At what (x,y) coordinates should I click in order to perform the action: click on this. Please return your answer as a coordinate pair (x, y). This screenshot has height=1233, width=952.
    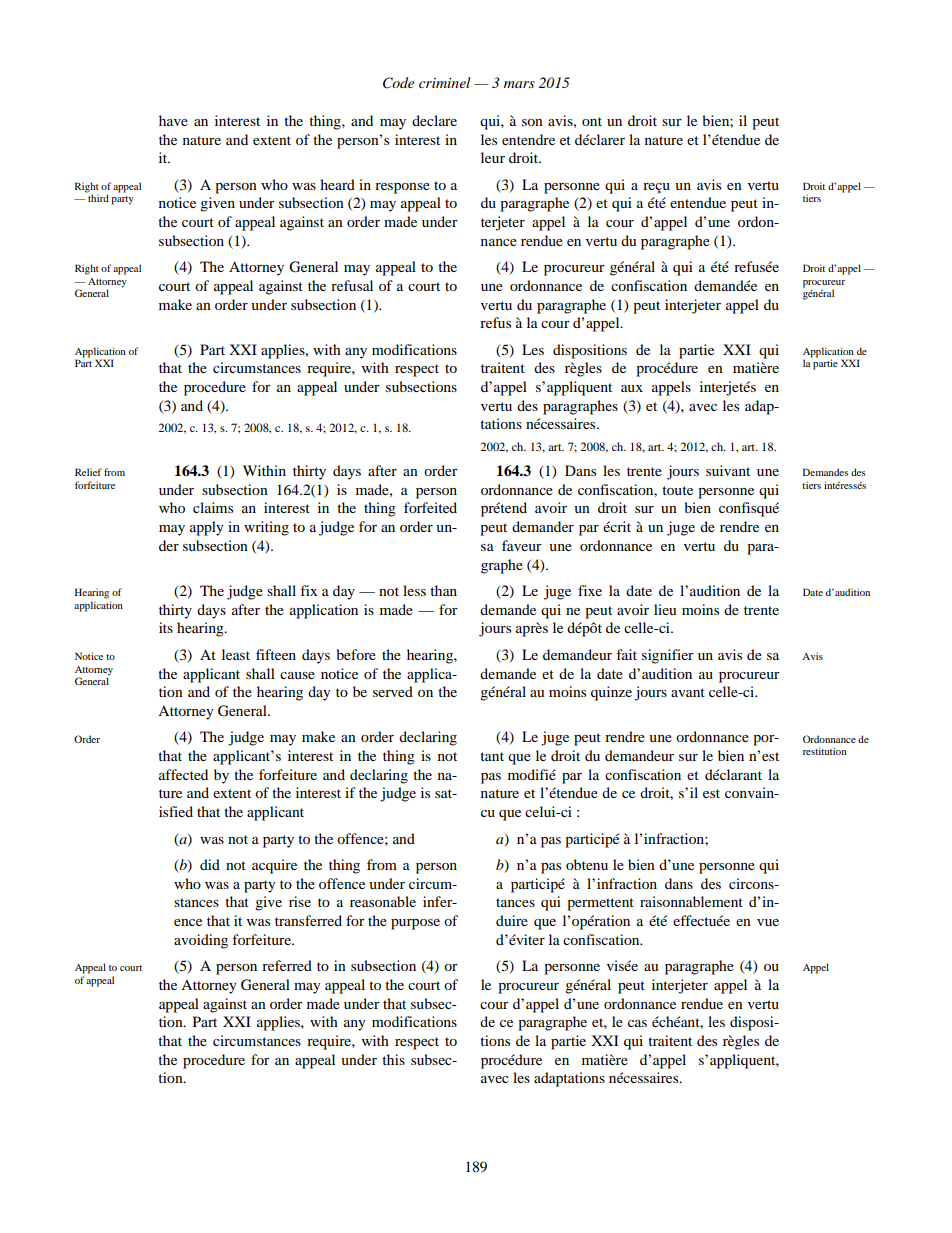
    Looking at the image, I should click on (393, 1059).
